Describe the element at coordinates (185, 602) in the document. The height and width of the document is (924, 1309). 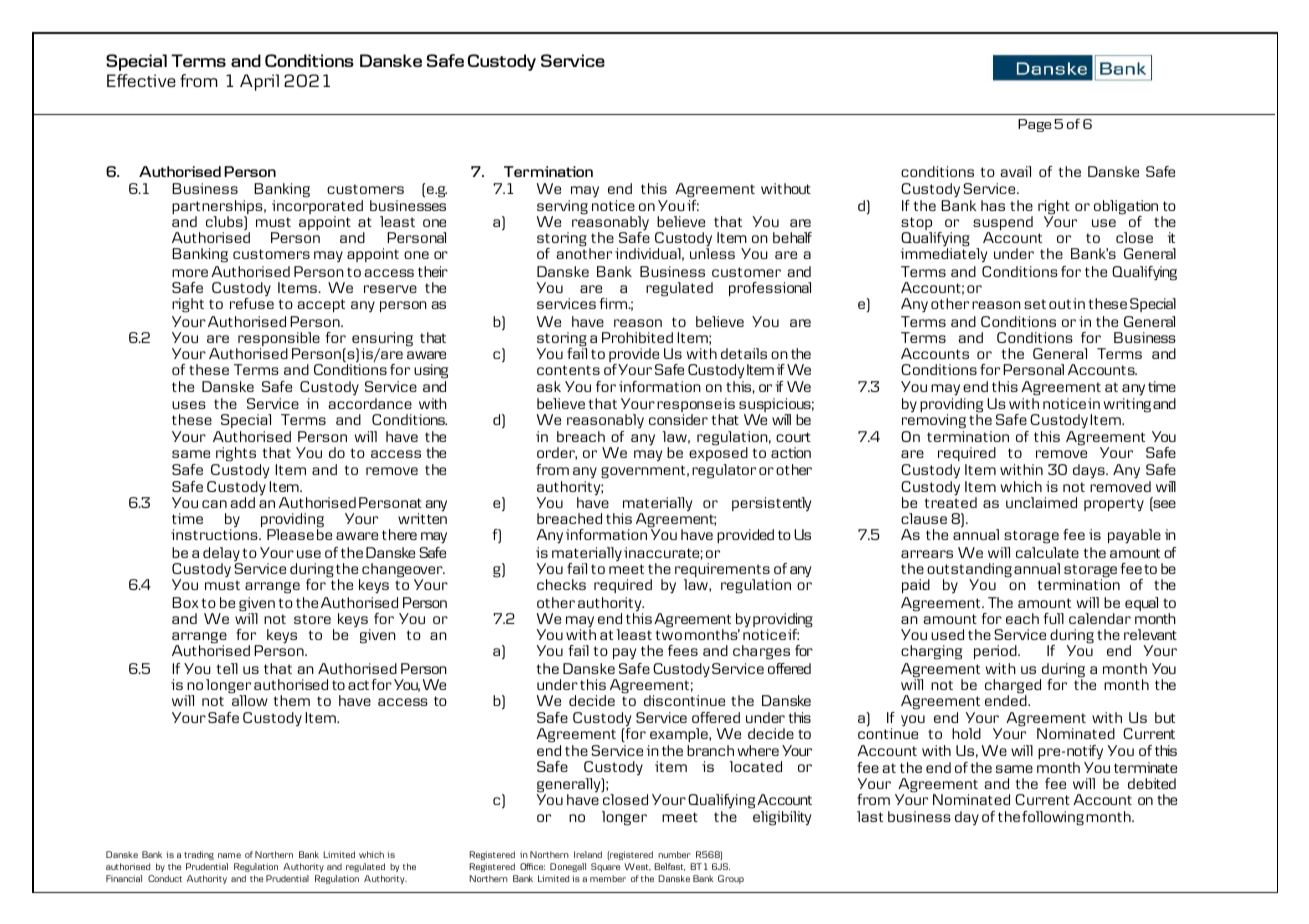
I see `Box` at that location.
